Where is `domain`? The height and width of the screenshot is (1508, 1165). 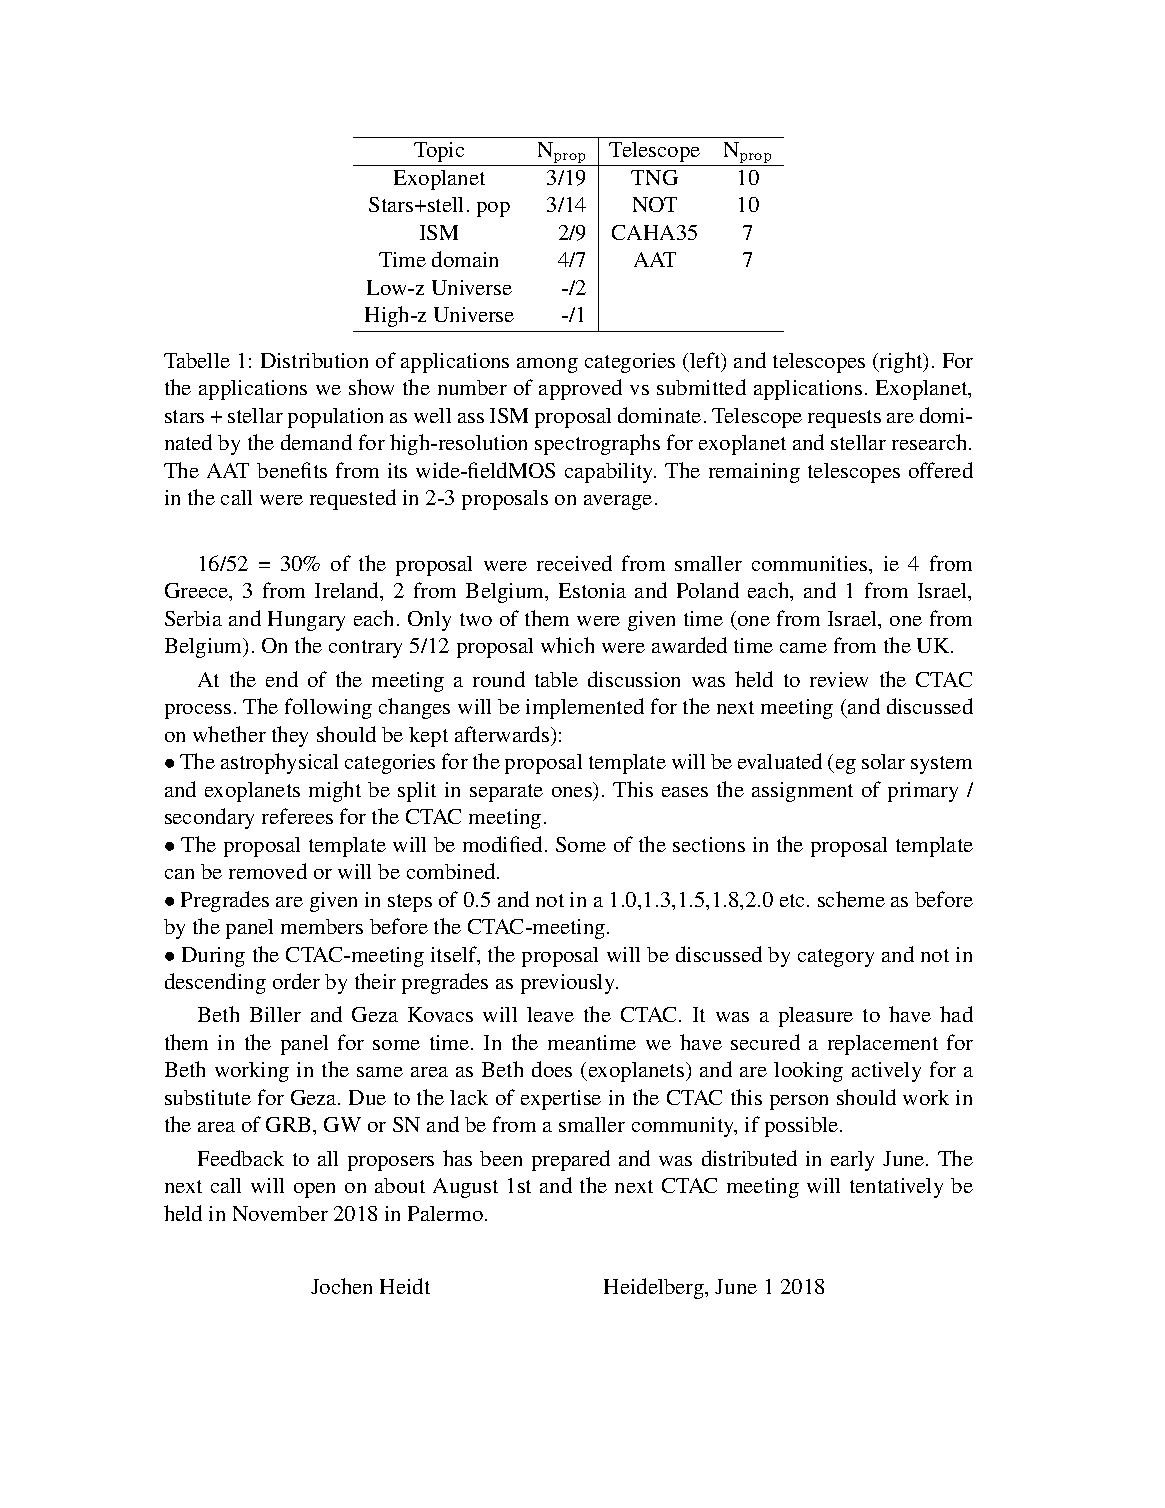 domain is located at coordinates (465, 259).
